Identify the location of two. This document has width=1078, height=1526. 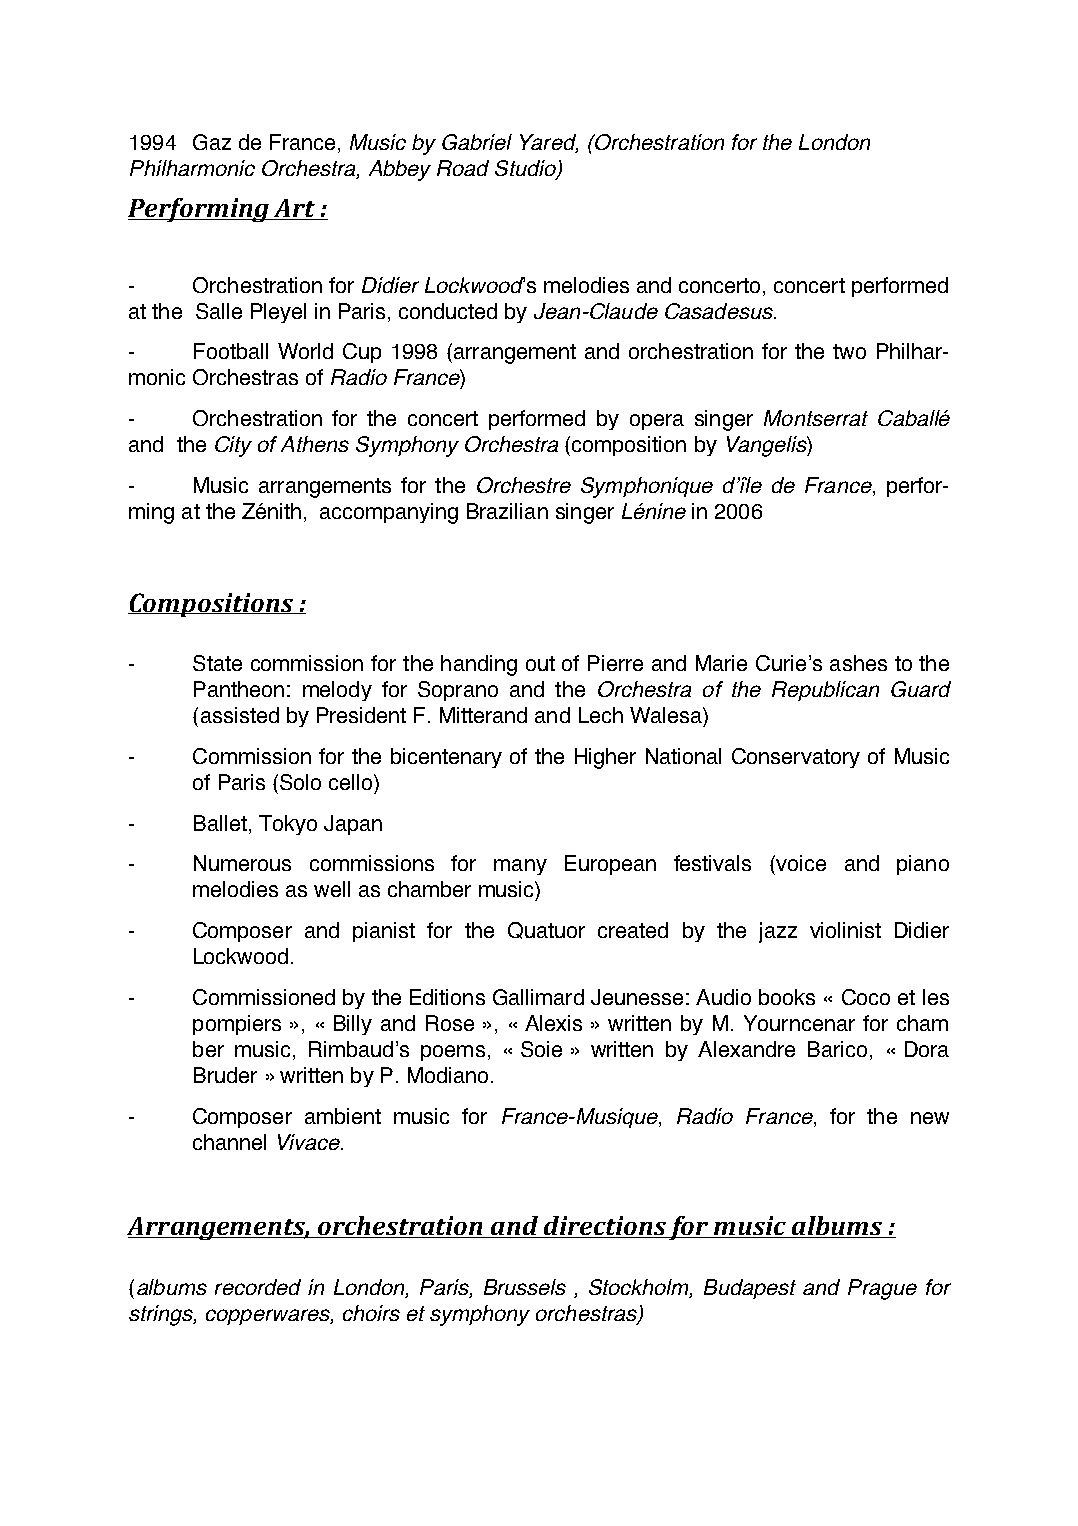
(849, 351).
